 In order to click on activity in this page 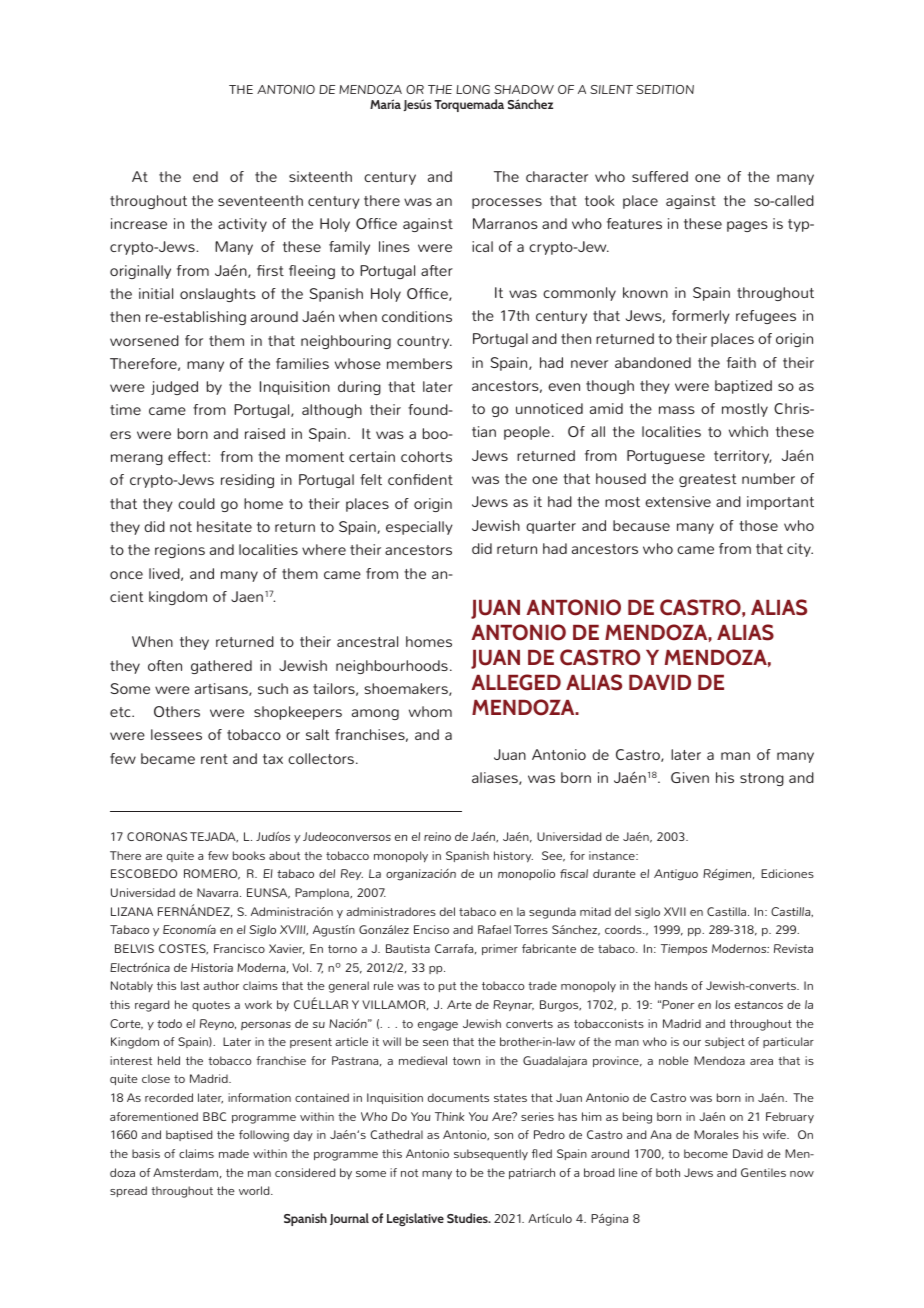, I will do `click(242, 225)`.
